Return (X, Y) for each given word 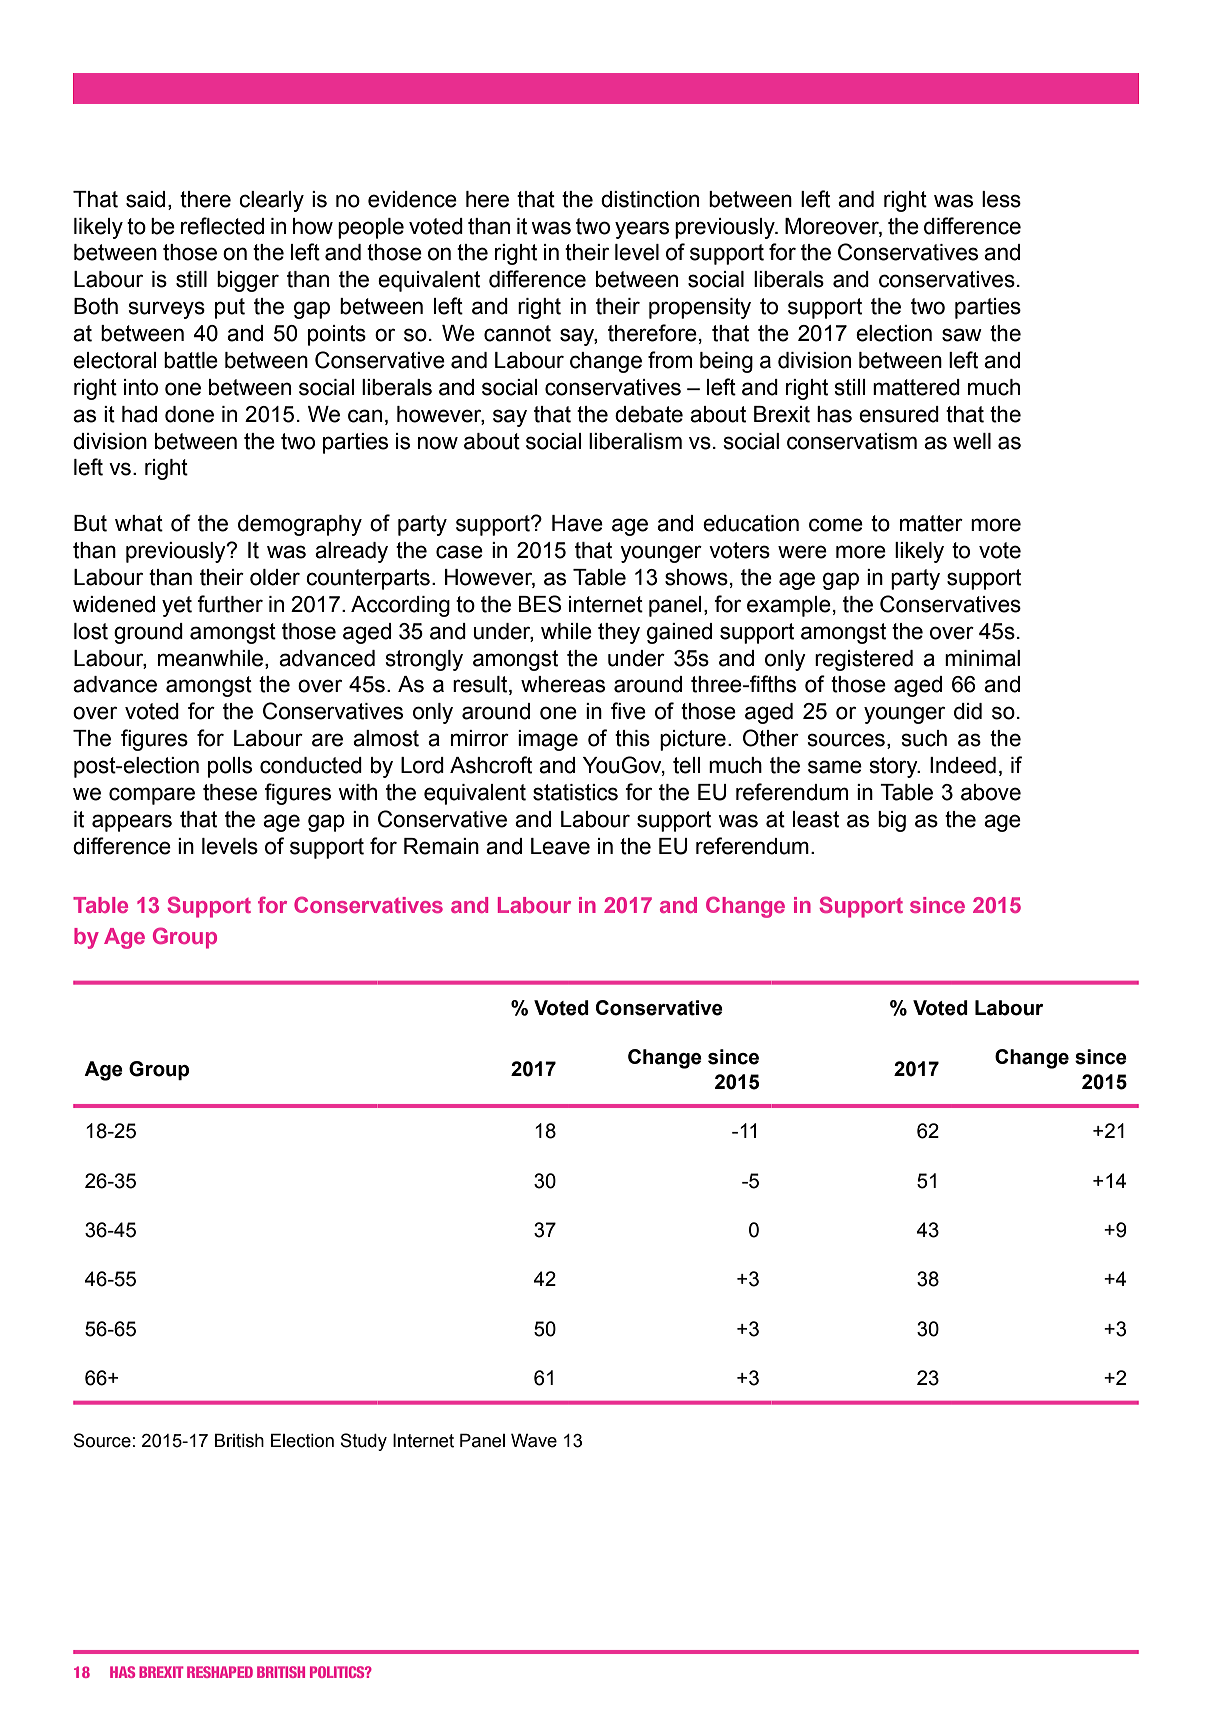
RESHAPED (220, 1672)
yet (177, 606)
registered (864, 660)
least (816, 819)
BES (540, 604)
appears (132, 823)
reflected (222, 226)
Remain (441, 846)
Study (363, 1442)
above (991, 792)
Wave (534, 1440)
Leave (560, 846)
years (642, 230)
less (1001, 199)
